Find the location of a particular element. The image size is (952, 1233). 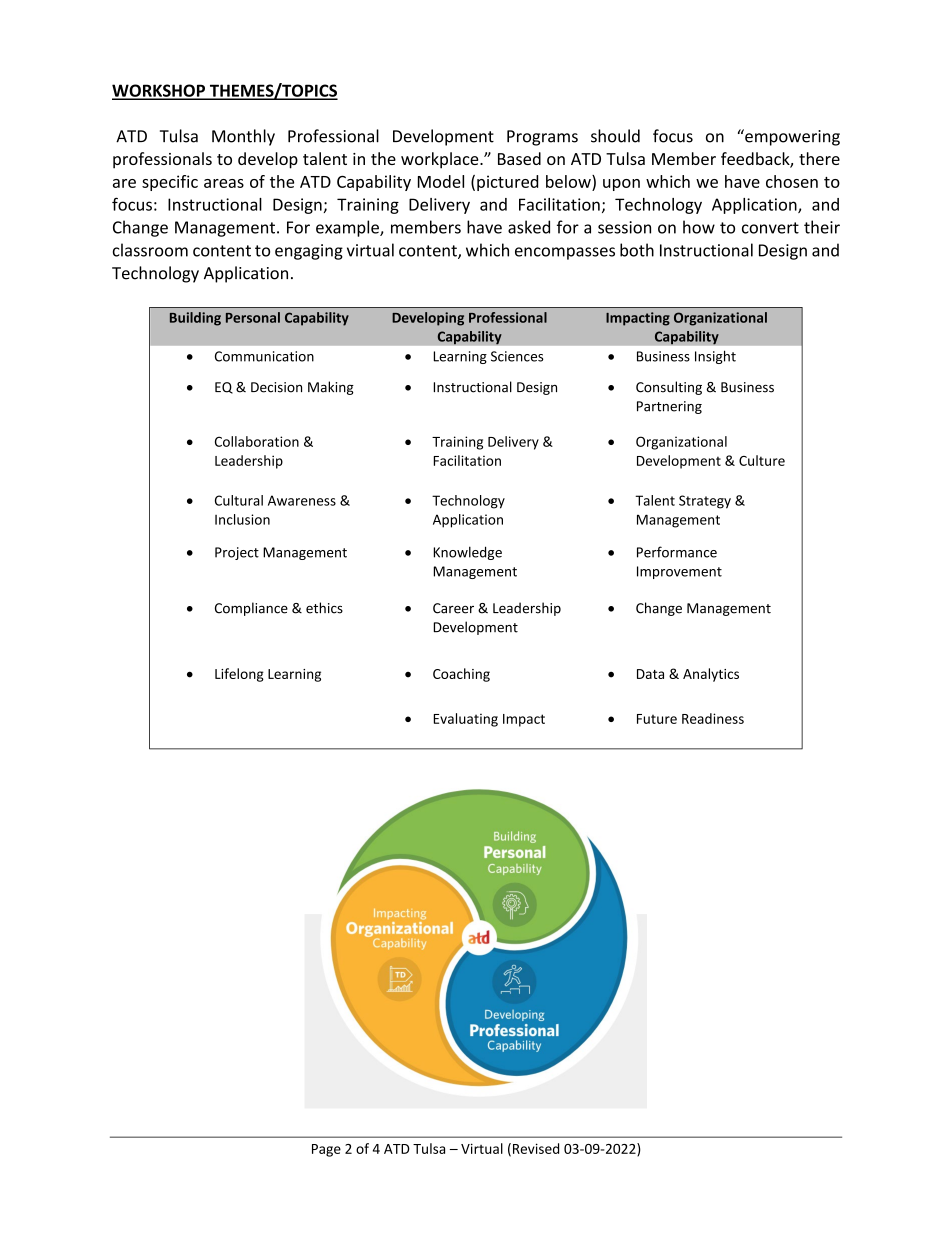

empowering is located at coordinates (791, 137).
